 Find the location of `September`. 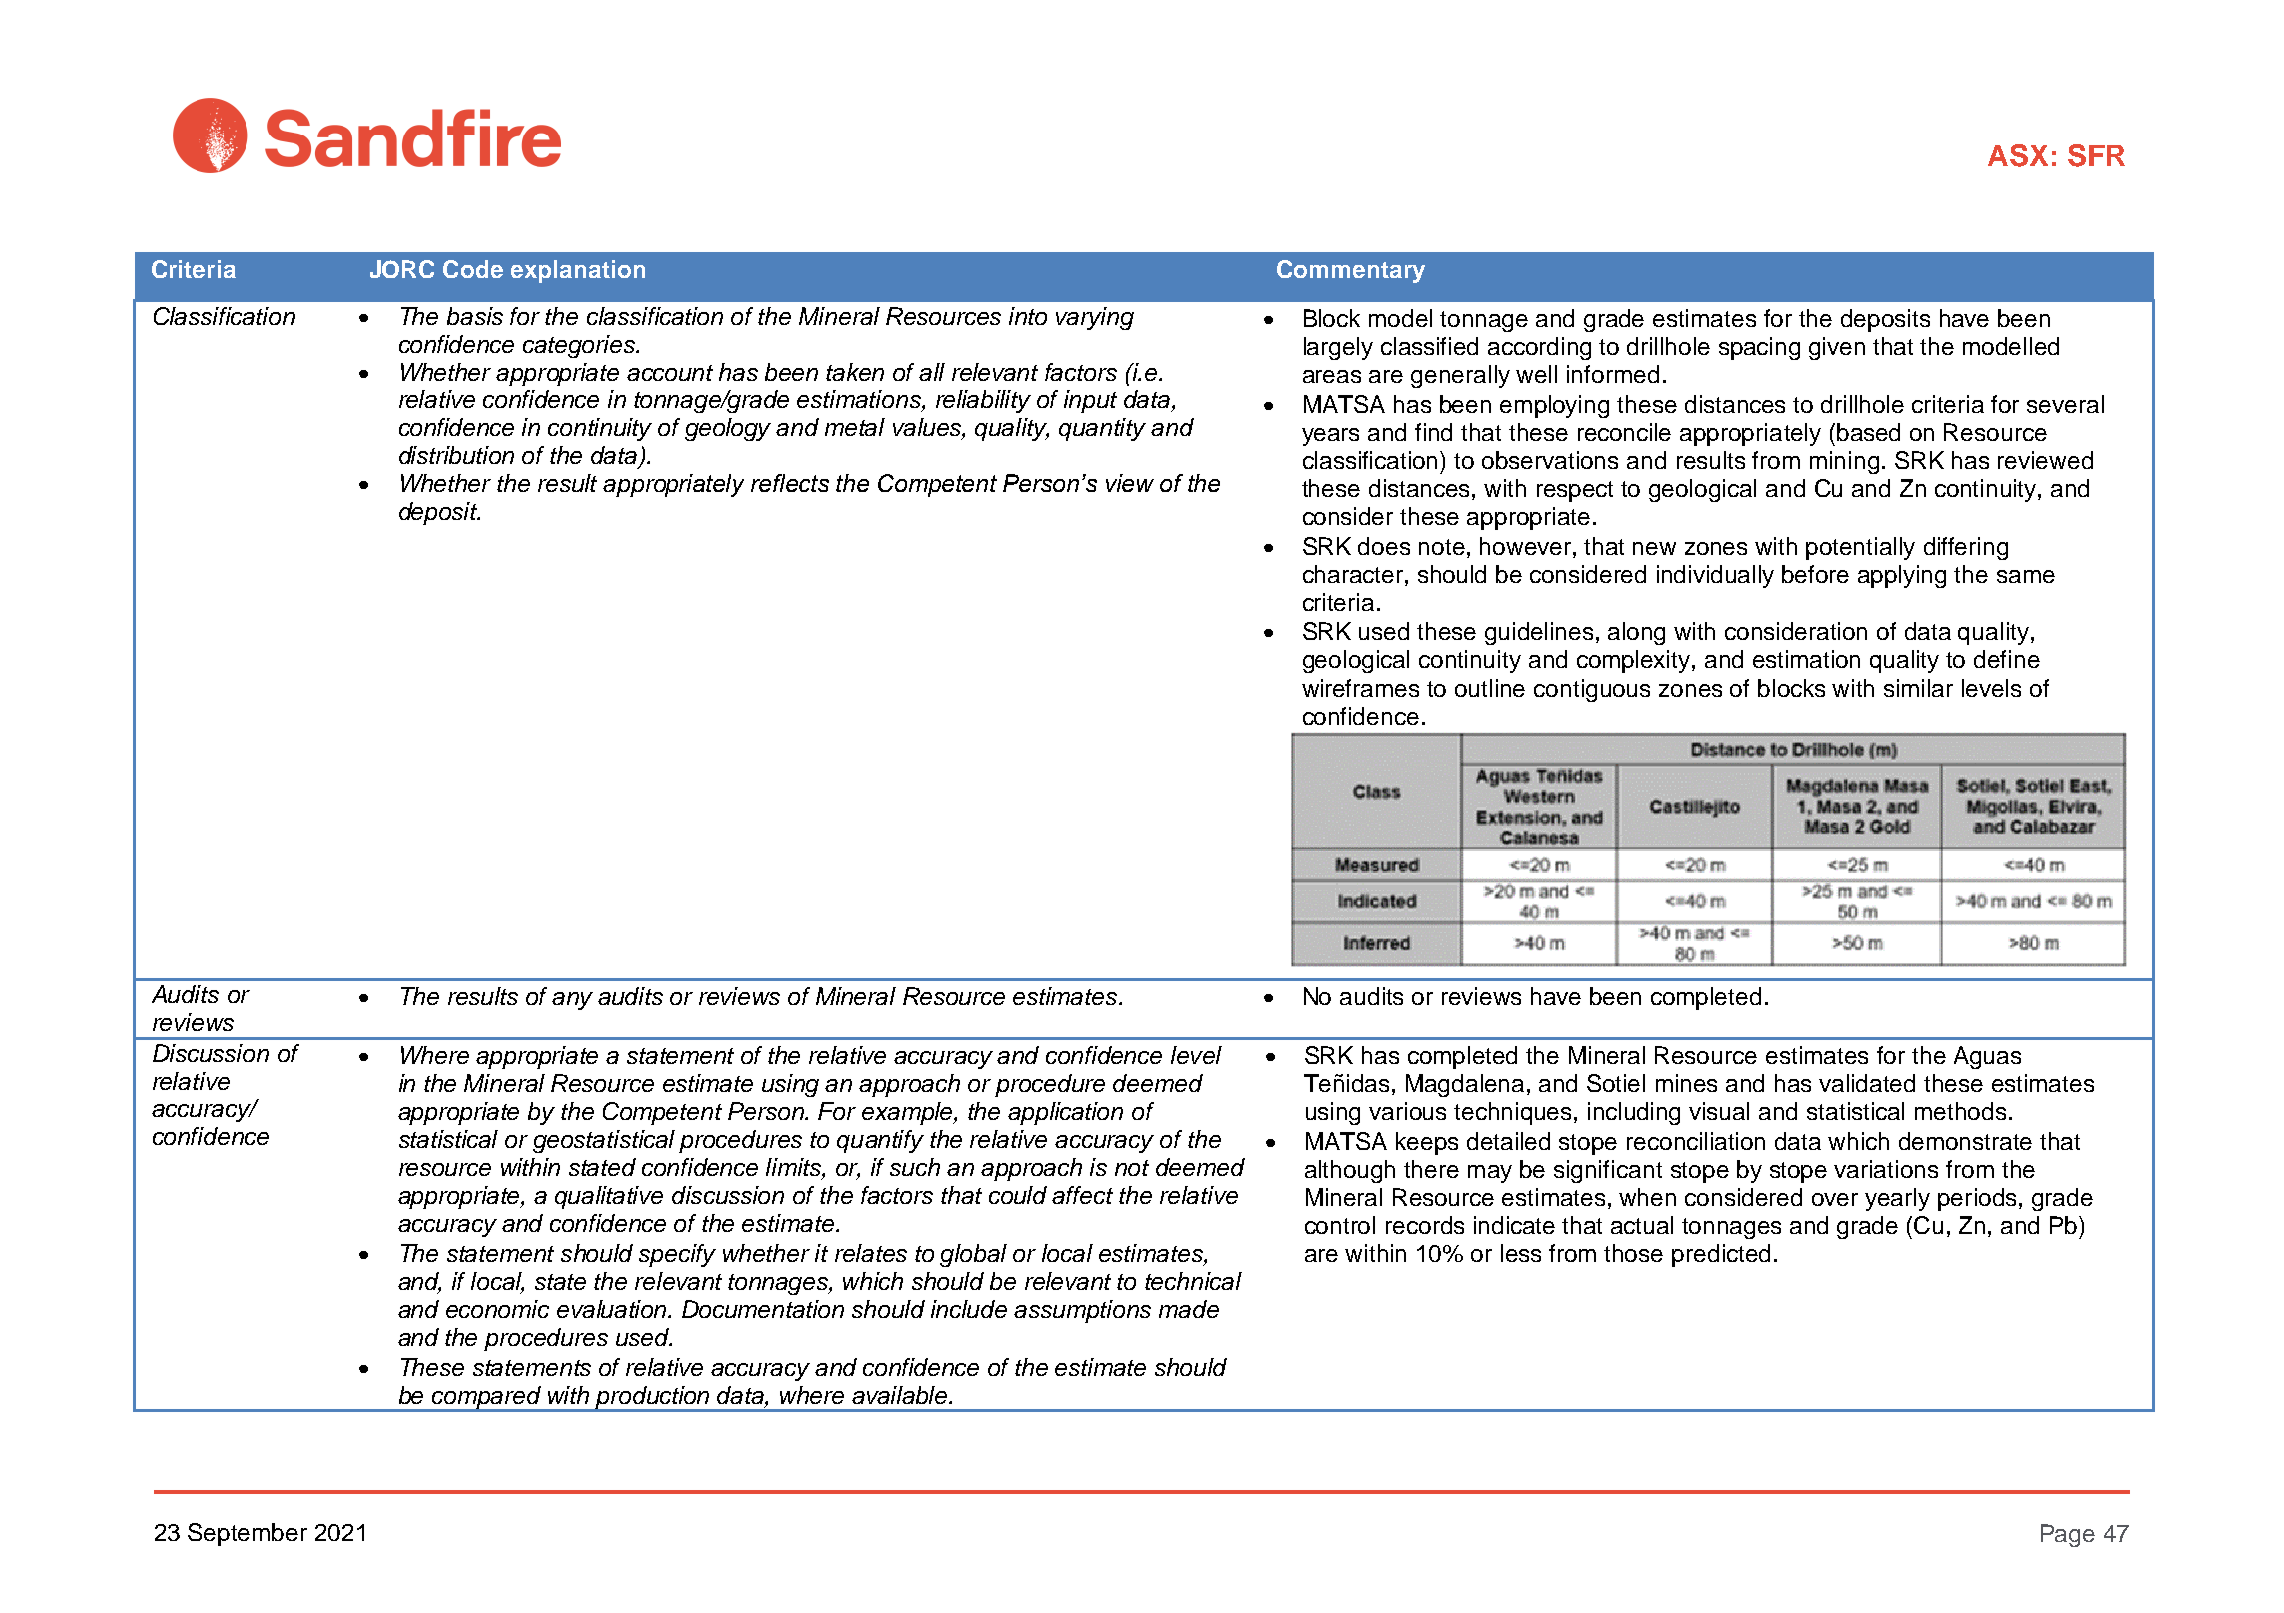

September is located at coordinates (247, 1534).
